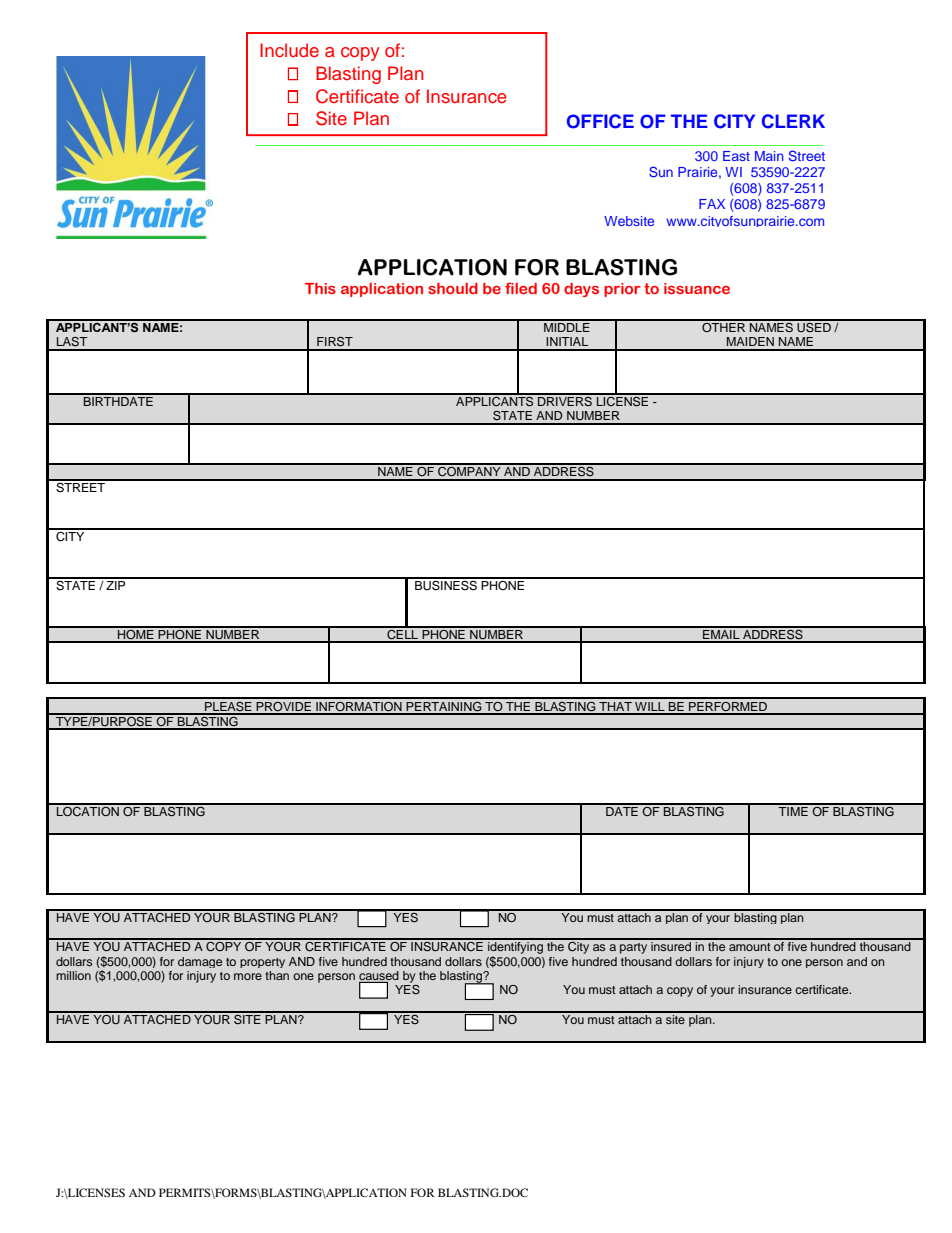 The image size is (952, 1233). I want to click on damage, so click(200, 962).
